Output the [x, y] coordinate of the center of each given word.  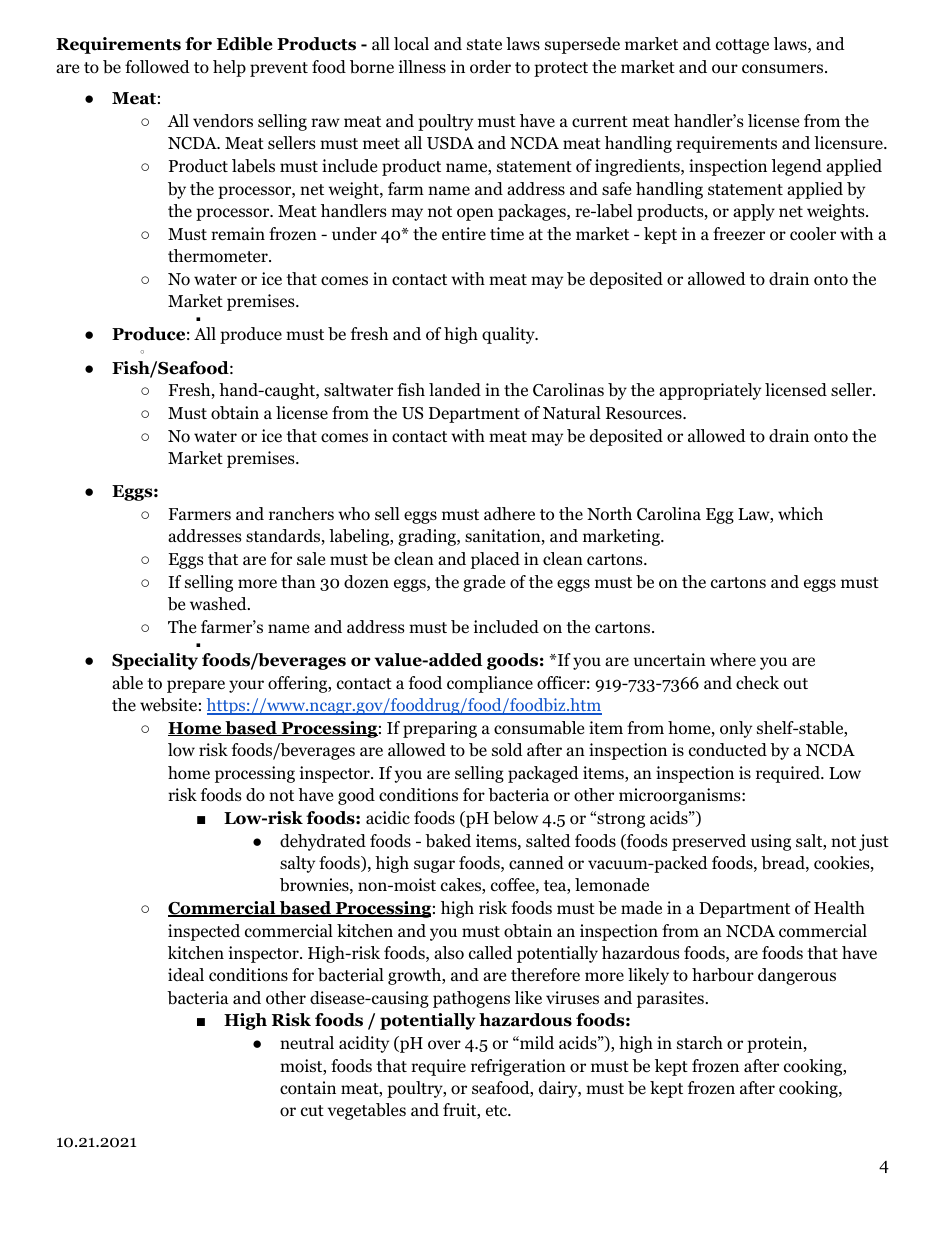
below [515, 818]
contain [308, 1088]
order [490, 67]
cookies [842, 864]
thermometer [219, 256]
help [229, 68]
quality [509, 335]
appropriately [710, 391]
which [800, 513]
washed [219, 603]
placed [495, 560]
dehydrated [323, 842]
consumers [782, 69]
